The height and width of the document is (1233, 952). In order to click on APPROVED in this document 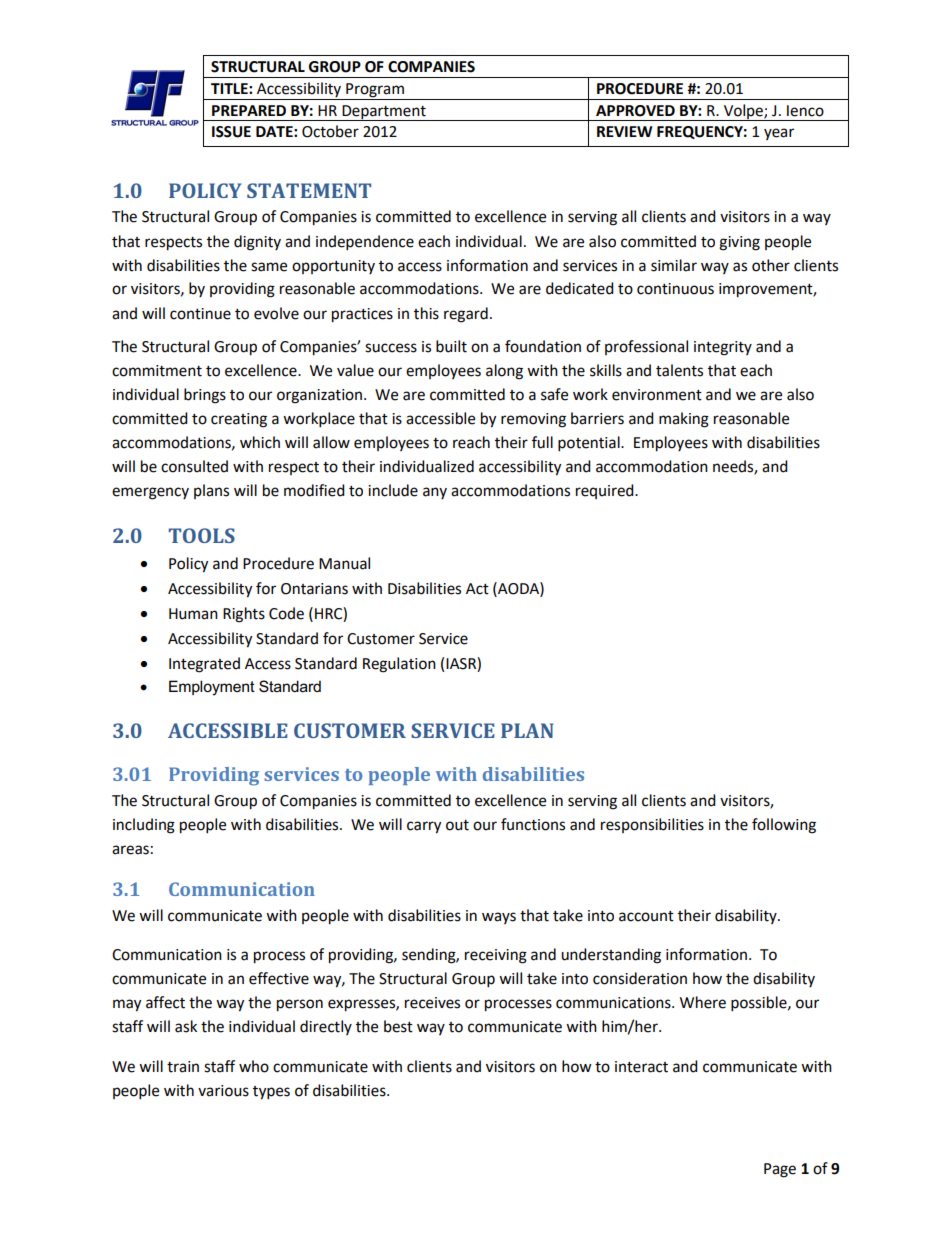, I will do `click(635, 111)`.
